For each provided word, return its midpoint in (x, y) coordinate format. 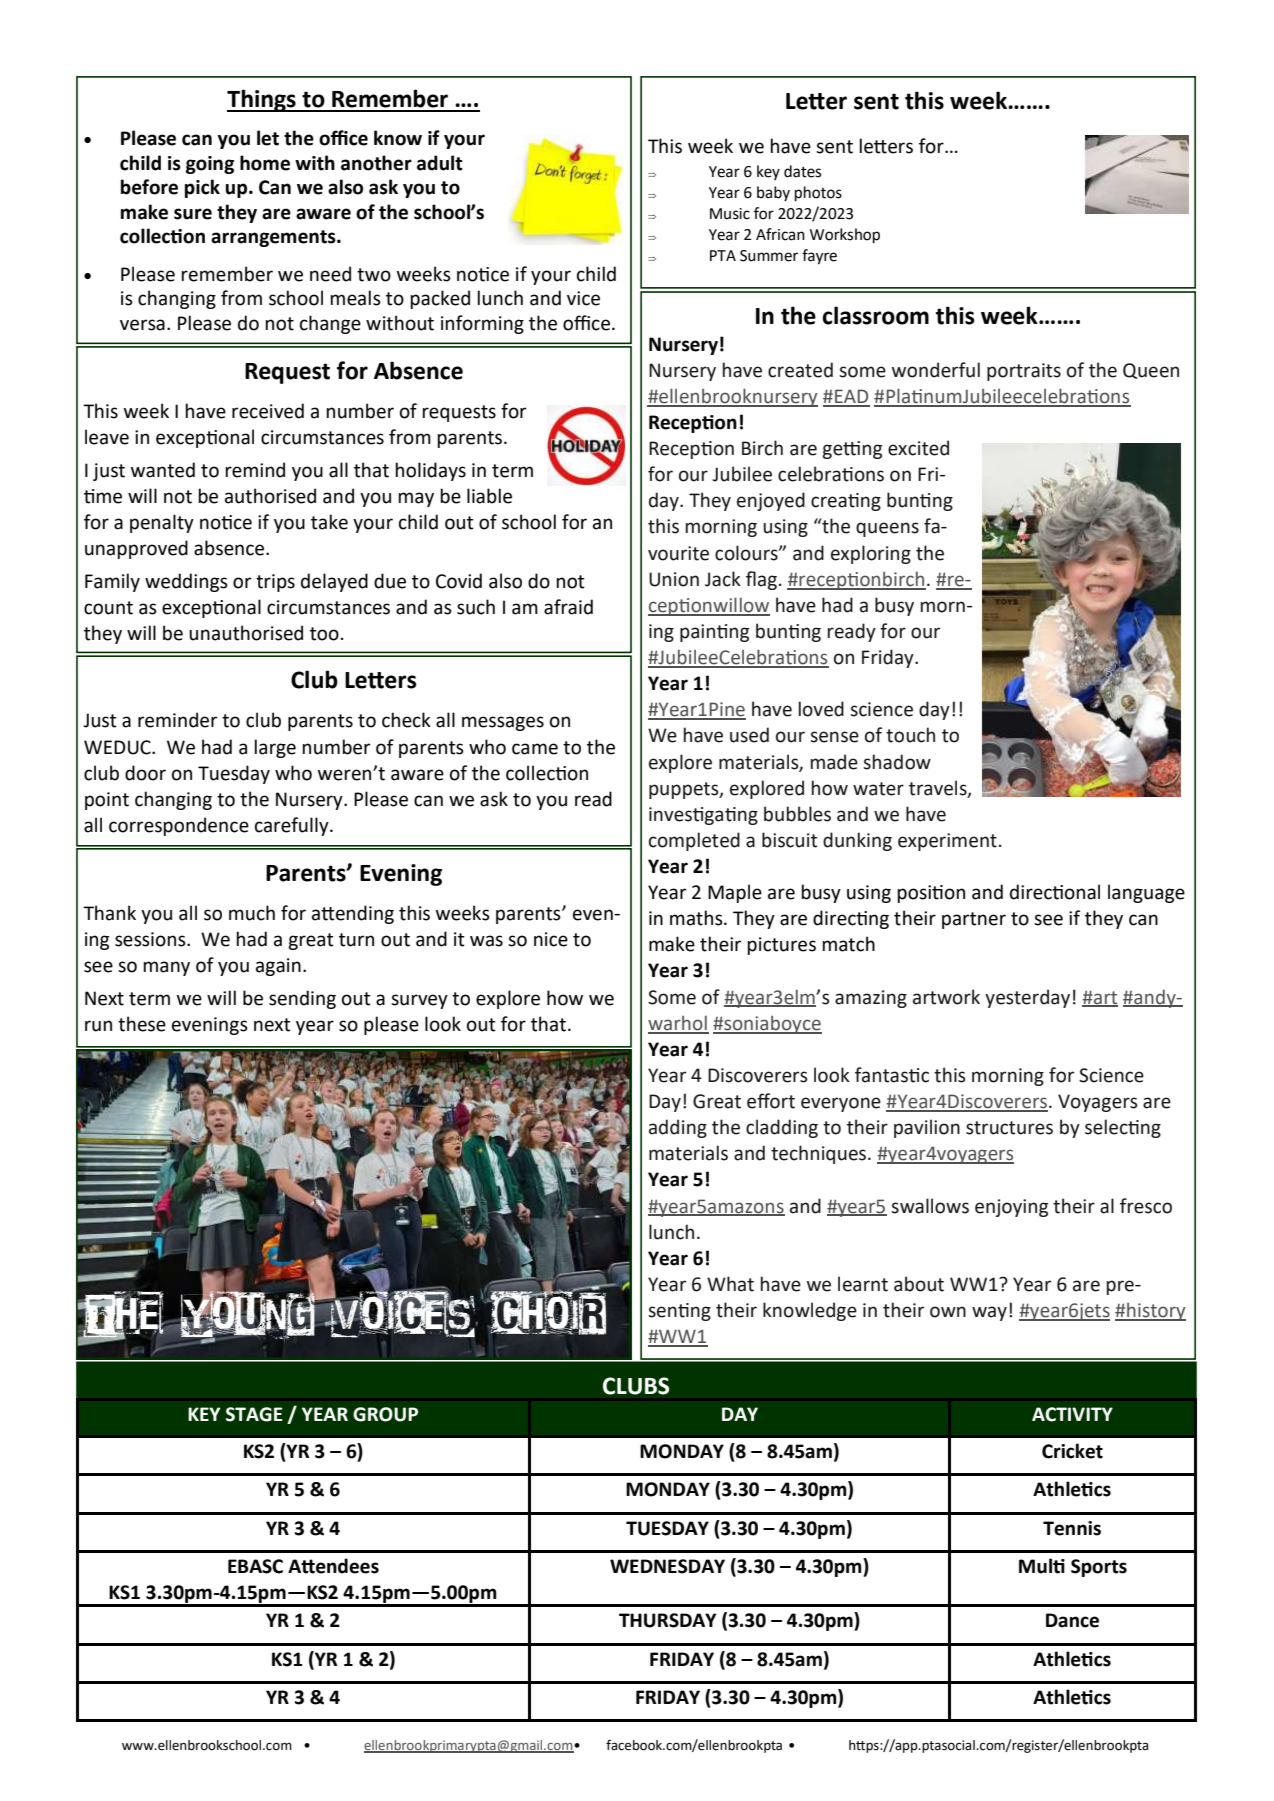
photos (818, 194)
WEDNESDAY (667, 1566)
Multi (1042, 1566)
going (210, 165)
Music (730, 214)
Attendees (333, 1566)
